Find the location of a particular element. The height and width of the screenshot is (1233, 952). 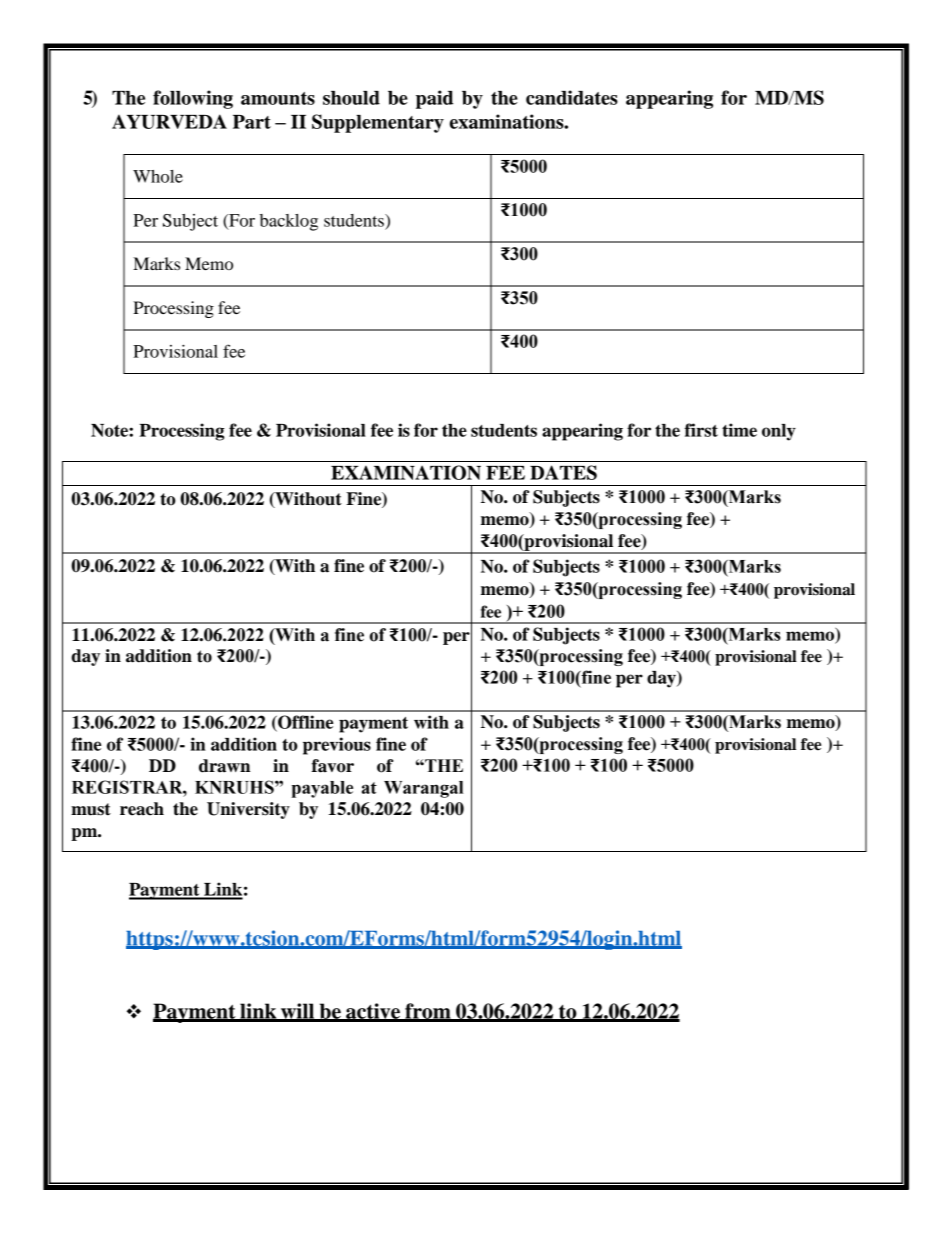

paid is located at coordinates (434, 99).
